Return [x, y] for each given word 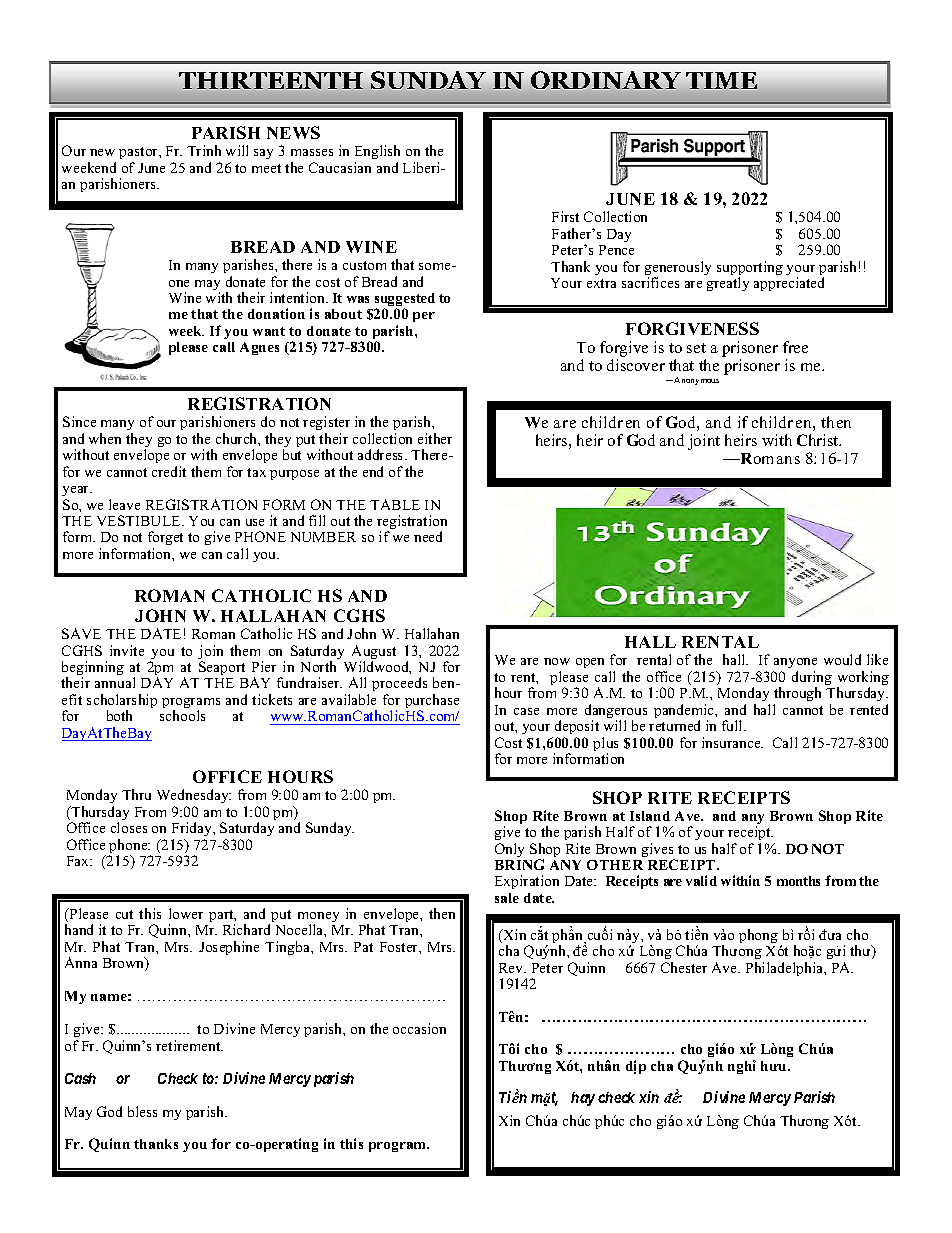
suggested [405, 301]
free [795, 347]
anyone [795, 663]
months [798, 881]
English [377, 154]
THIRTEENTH [271, 80]
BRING [519, 864]
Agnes [259, 348]
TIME [721, 80]
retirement [189, 1045]
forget [165, 540]
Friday [193, 831]
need [428, 536]
